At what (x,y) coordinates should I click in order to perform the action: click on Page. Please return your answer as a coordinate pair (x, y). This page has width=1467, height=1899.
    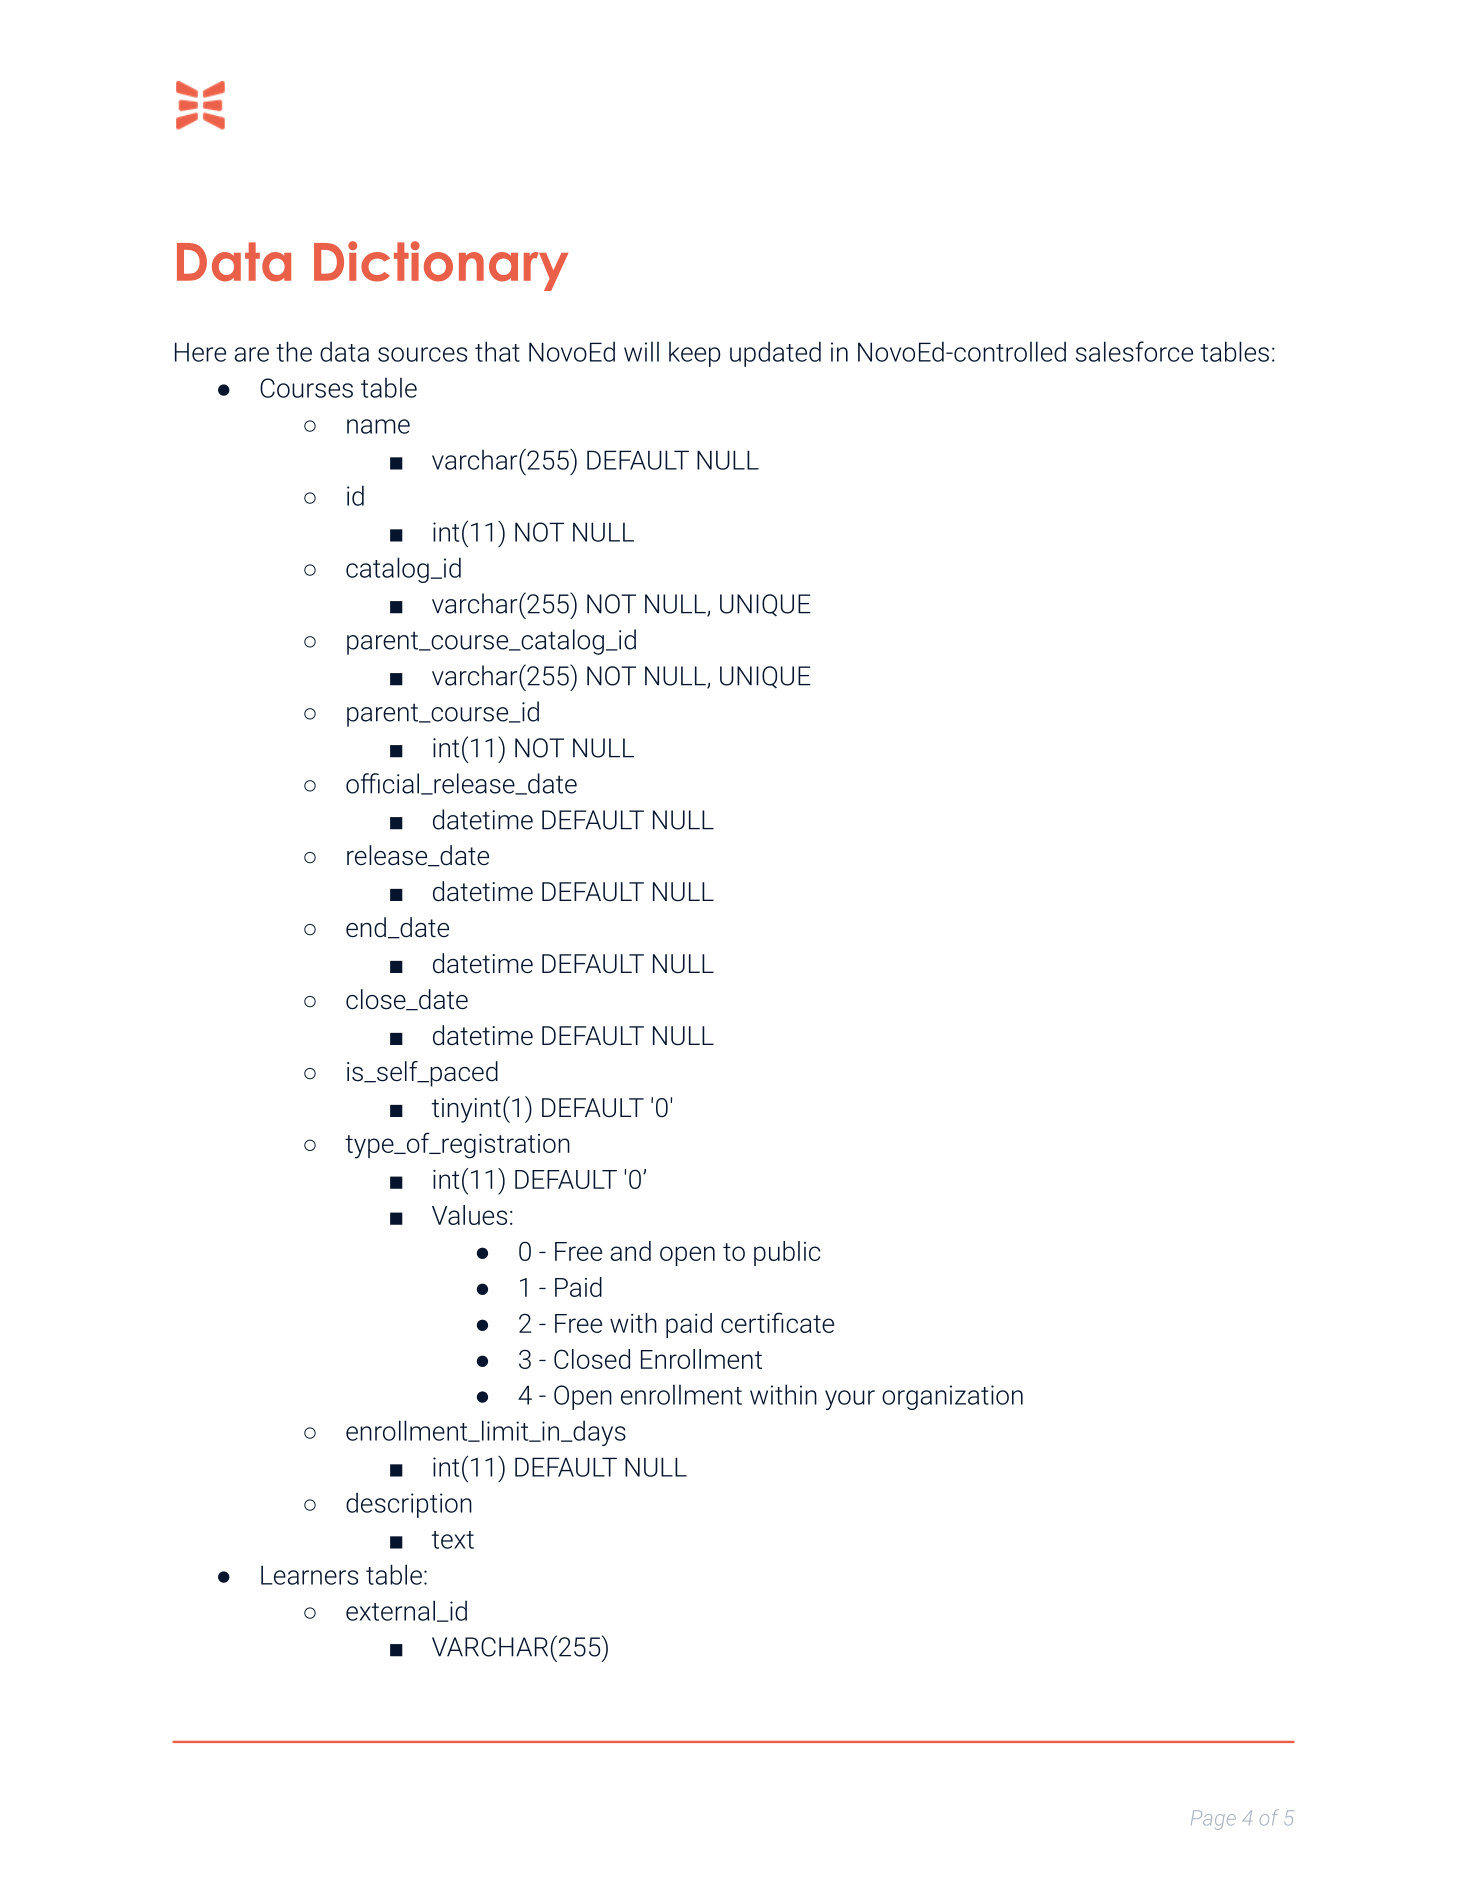
    Looking at the image, I should click on (1213, 1820).
